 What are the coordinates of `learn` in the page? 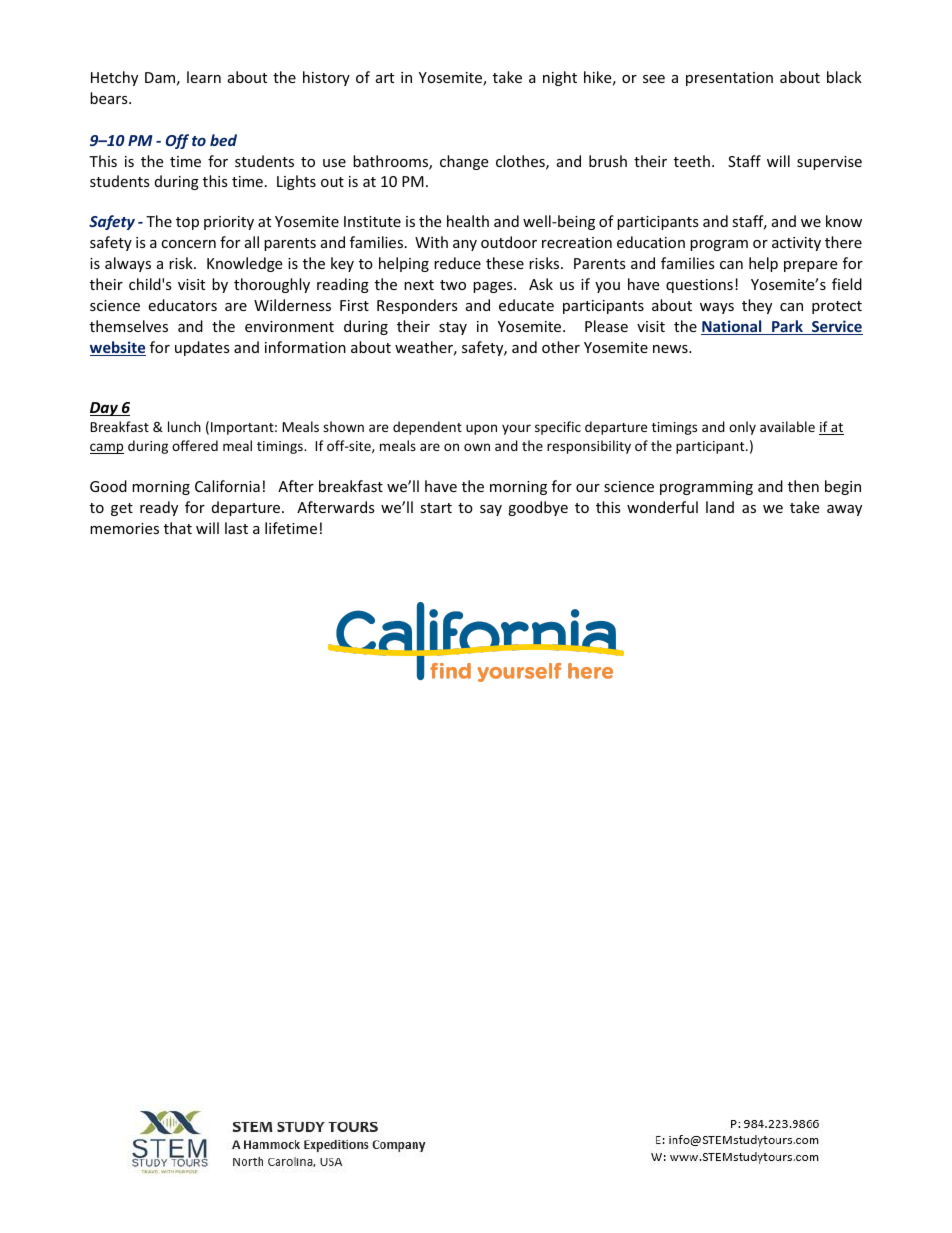 It's located at (204, 77).
